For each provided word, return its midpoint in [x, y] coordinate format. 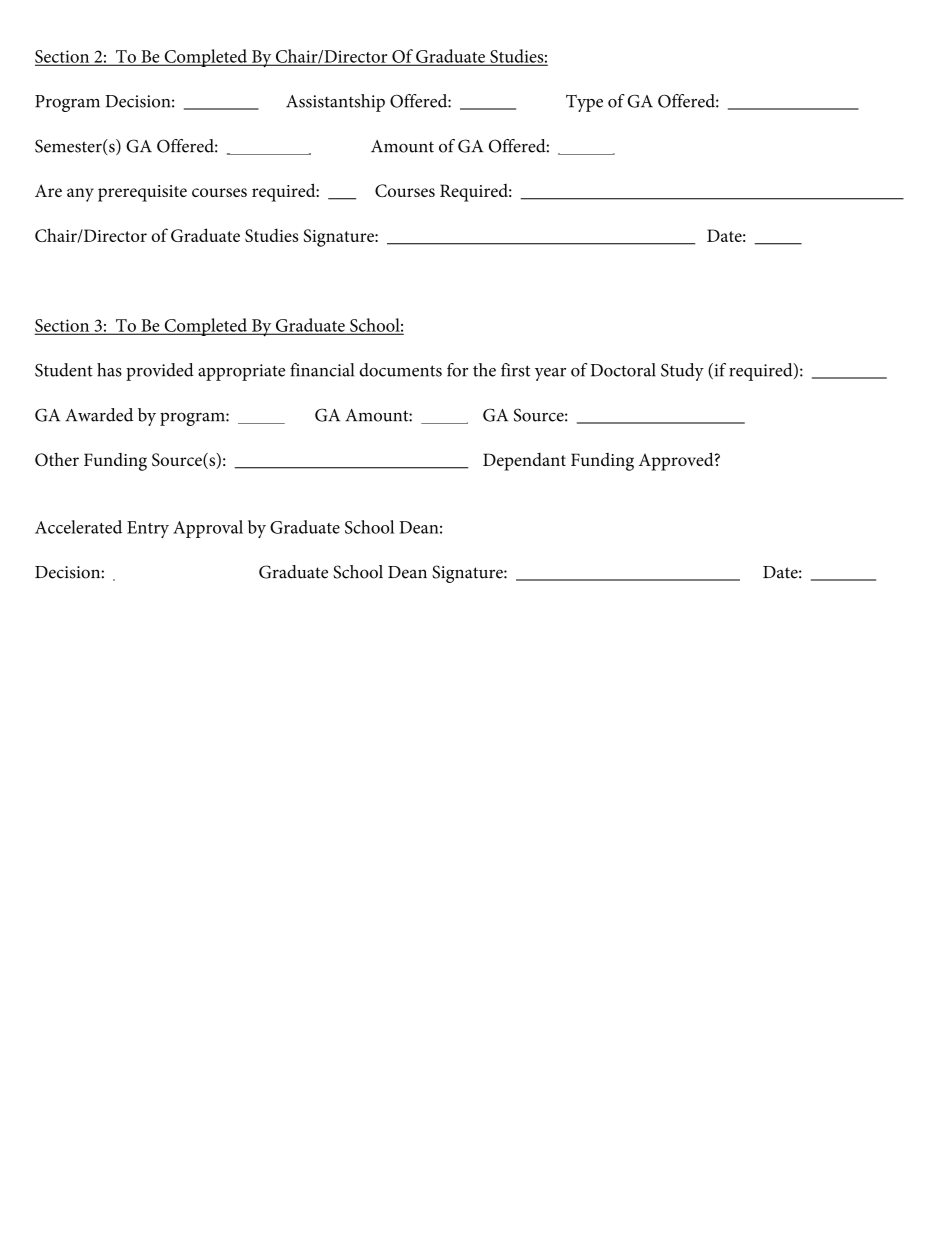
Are [48, 190]
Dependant [524, 462]
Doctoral [623, 370]
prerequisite [142, 193]
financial [322, 370]
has [109, 370]
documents [400, 370]
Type [584, 103]
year [550, 374]
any [80, 195]
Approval [208, 529]
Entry [148, 529]
